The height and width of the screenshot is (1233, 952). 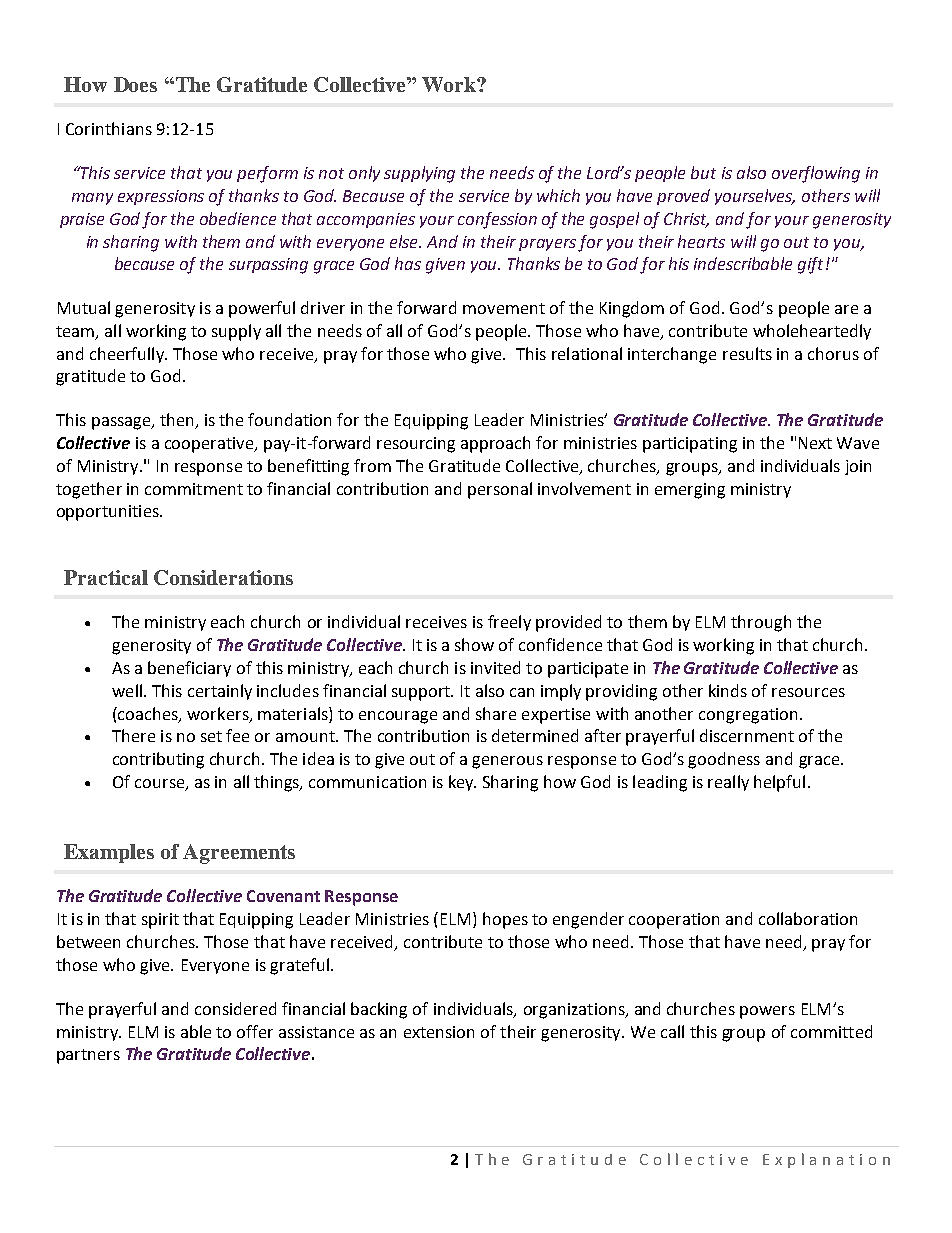 What do you see at coordinates (500, 490) in the screenshot?
I see `personal` at bounding box center [500, 490].
